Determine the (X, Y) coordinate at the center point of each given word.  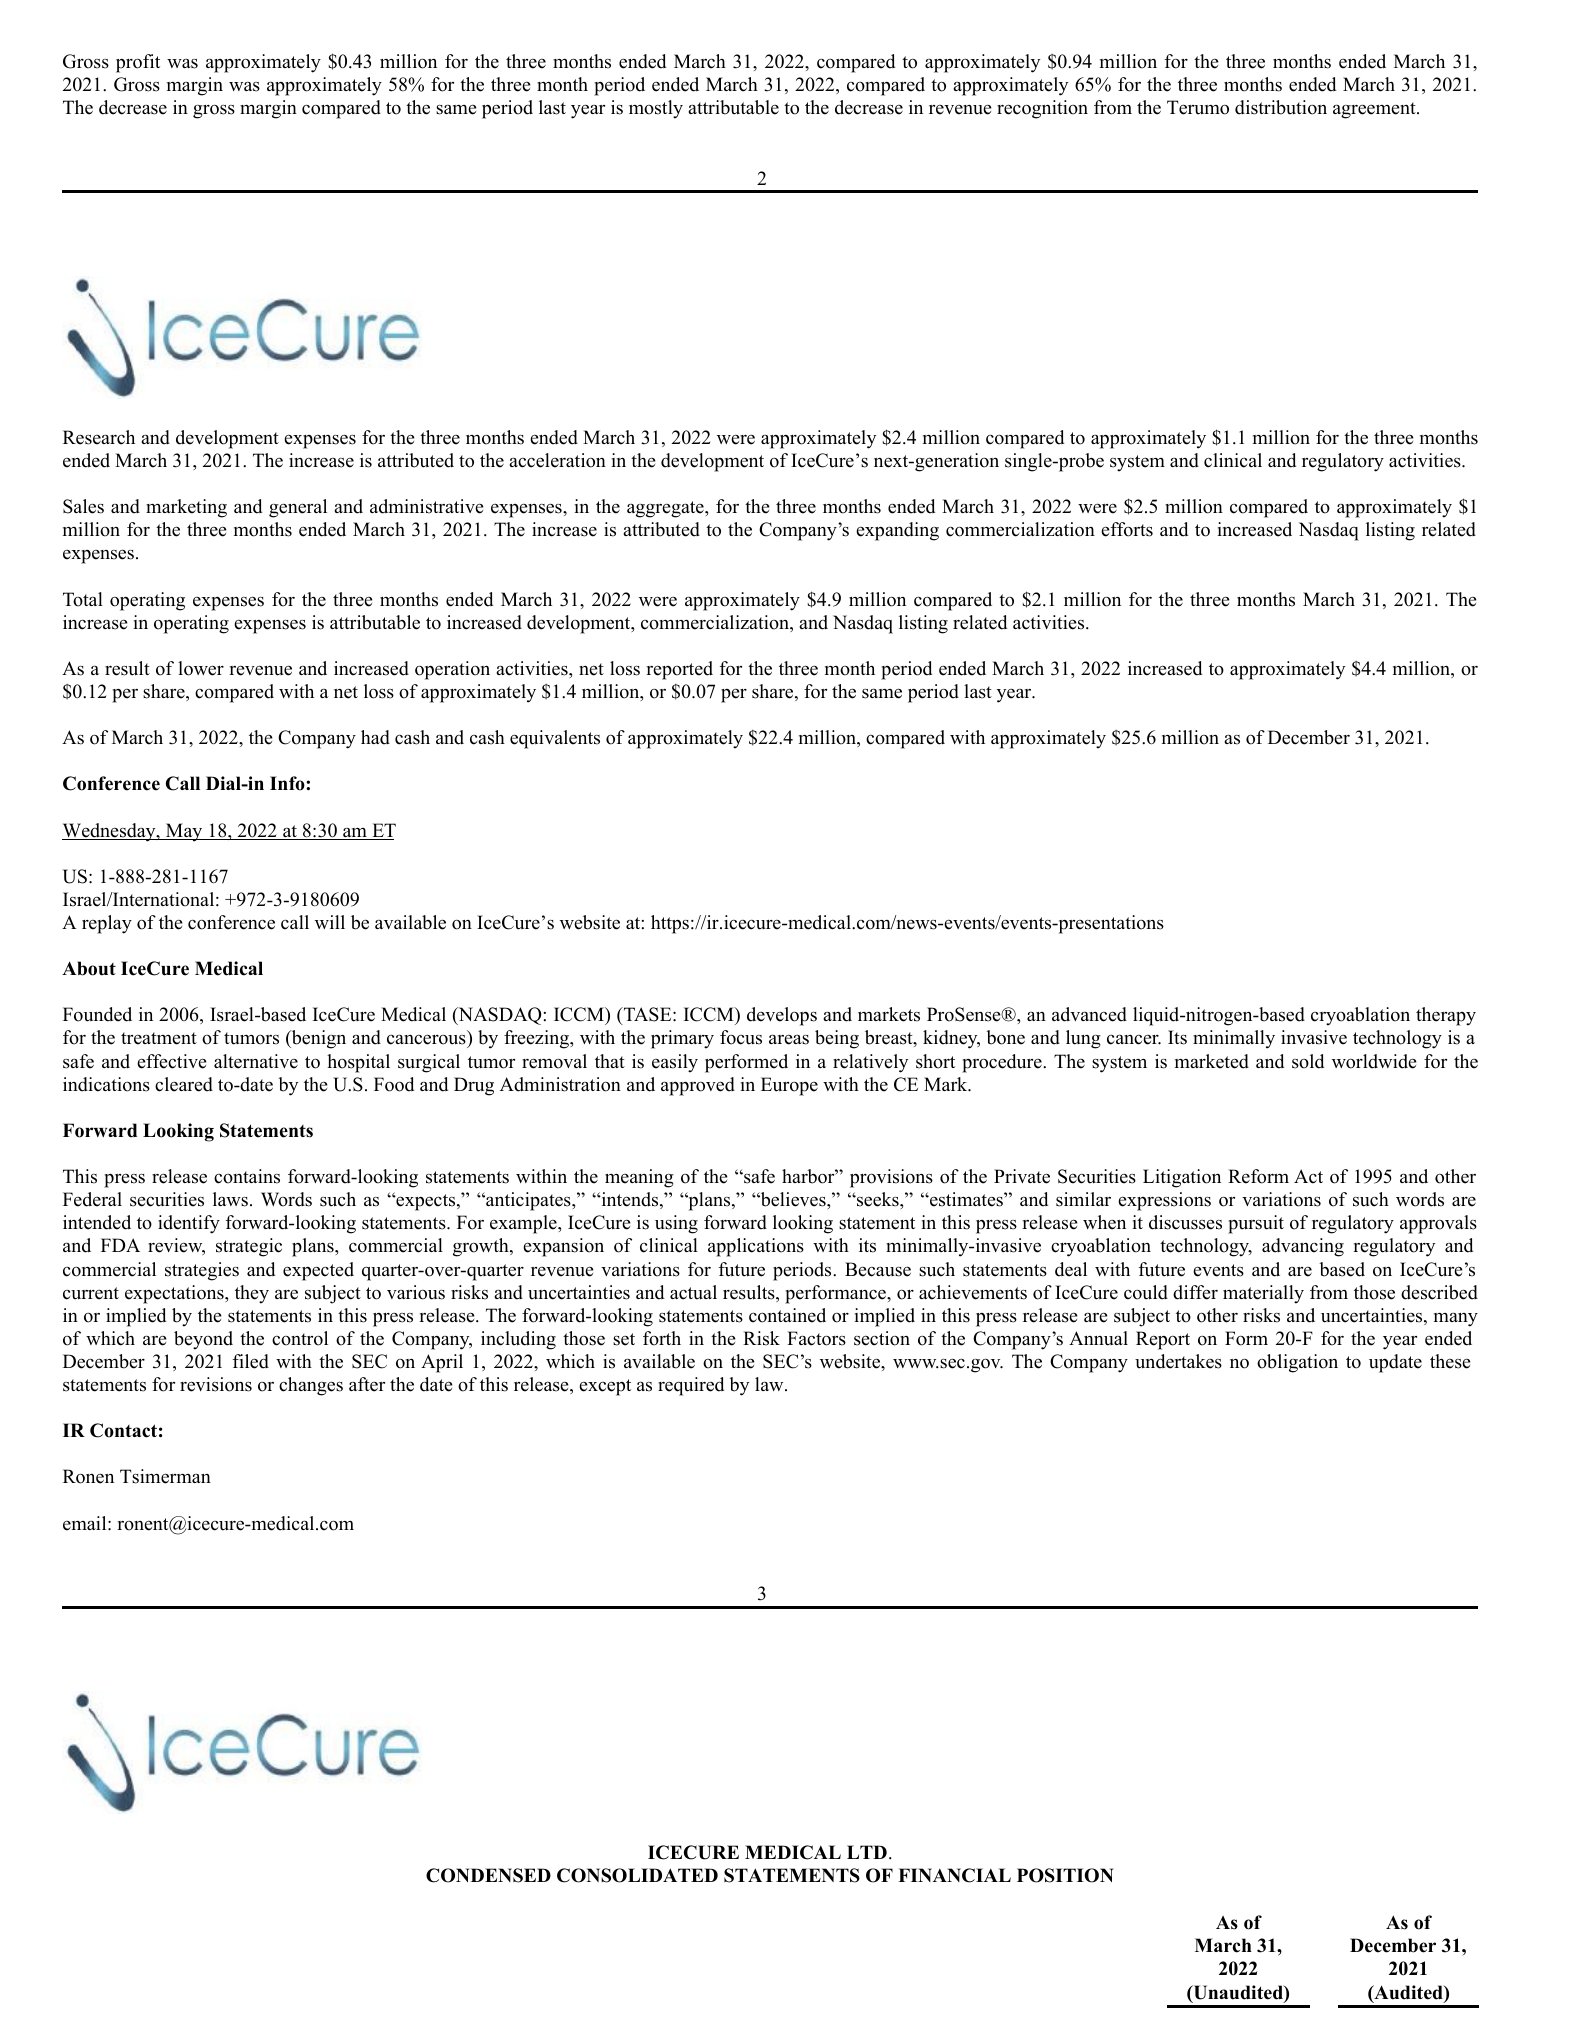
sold (1308, 1061)
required (691, 1386)
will (330, 922)
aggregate (666, 509)
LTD (867, 1852)
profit (138, 63)
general (298, 508)
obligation (1297, 1363)
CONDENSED (488, 1875)
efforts (1127, 529)
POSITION (1065, 1875)
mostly (656, 109)
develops (782, 1016)
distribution (1281, 107)
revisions (216, 1384)
